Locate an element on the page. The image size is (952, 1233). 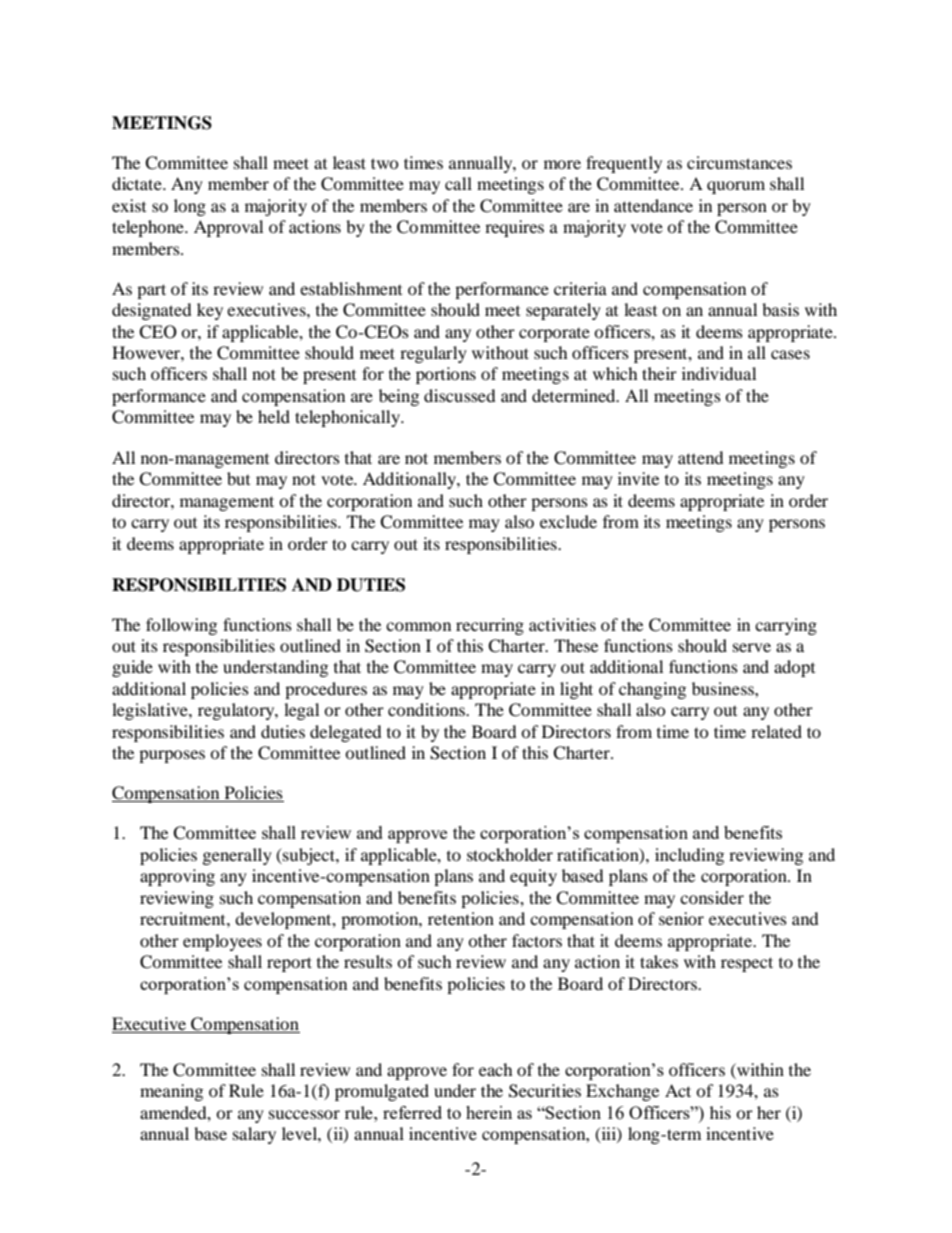
requires is located at coordinates (514, 228).
